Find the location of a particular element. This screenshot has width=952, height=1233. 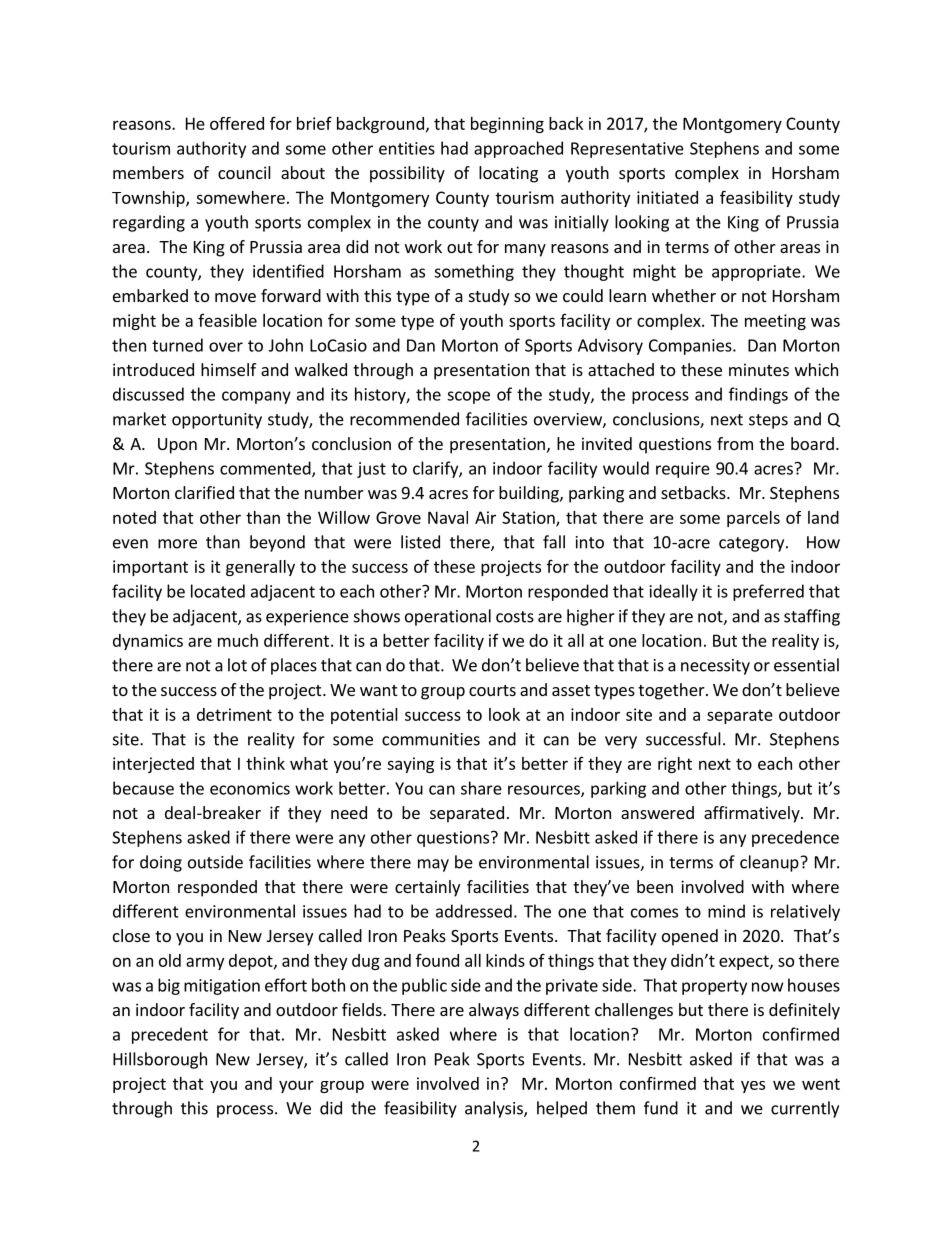

scope is located at coordinates (468, 397).
